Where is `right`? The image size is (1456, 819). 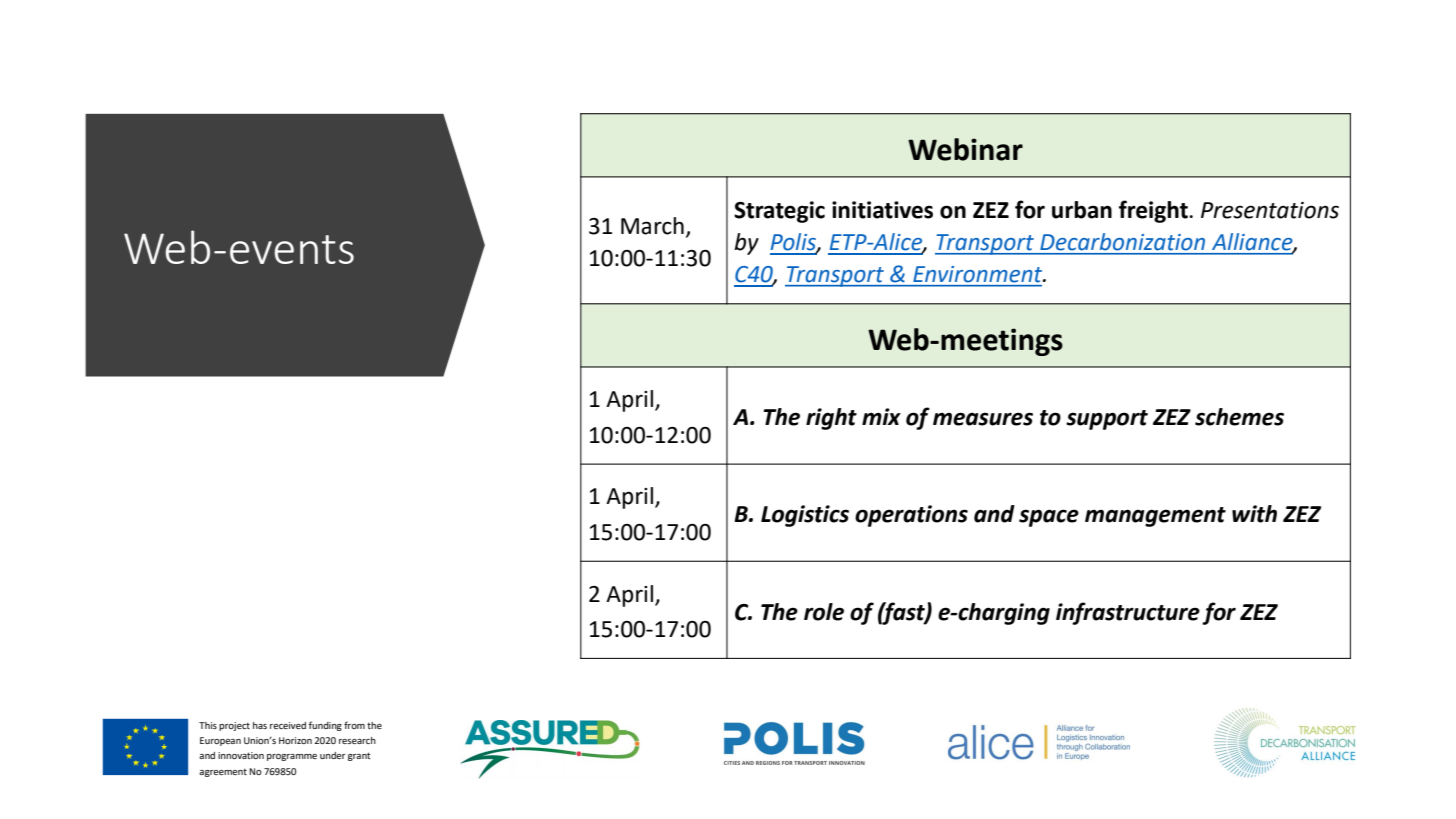 right is located at coordinates (831, 419).
